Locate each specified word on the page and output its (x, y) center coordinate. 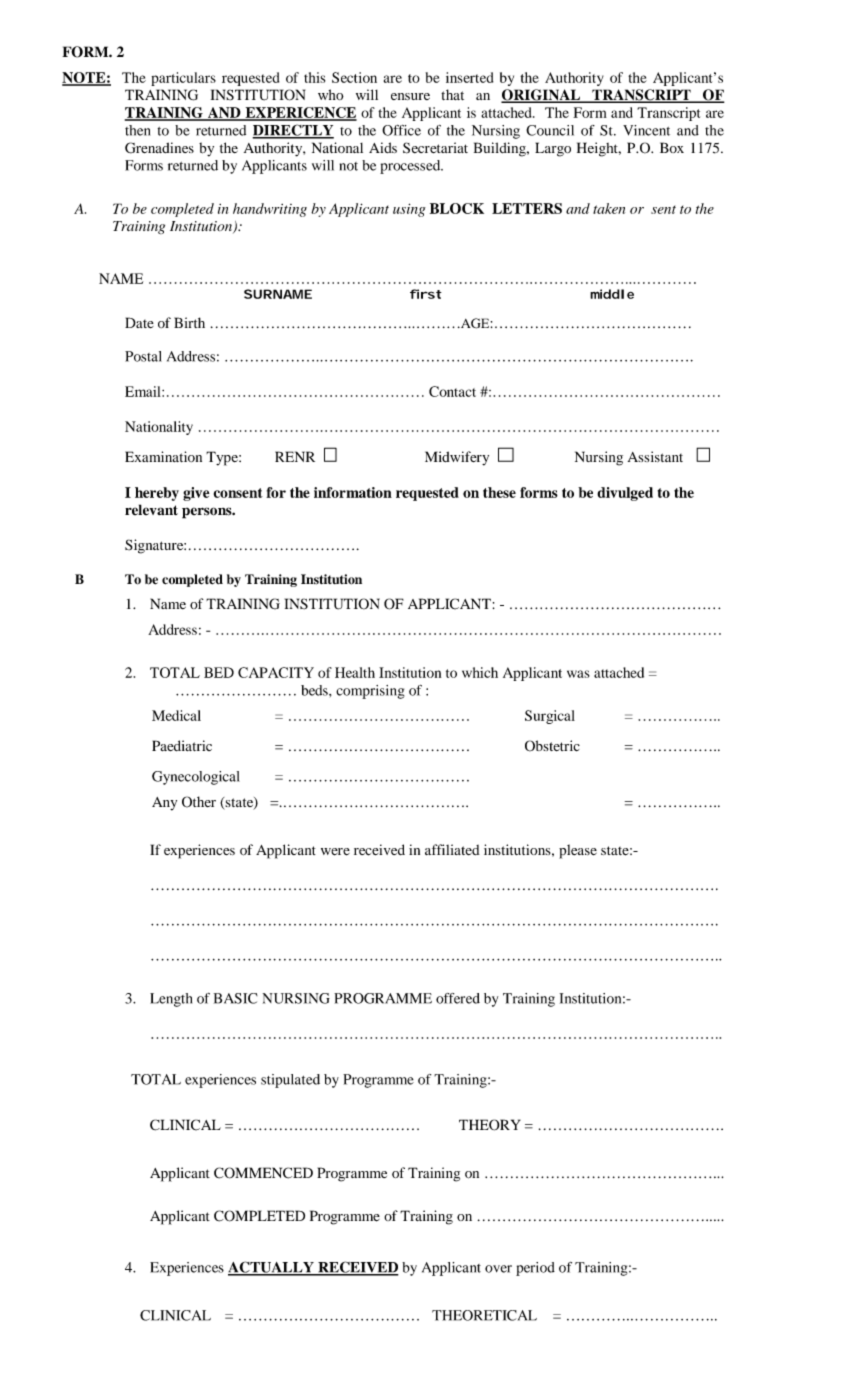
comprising (370, 692)
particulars (183, 79)
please (578, 851)
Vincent (646, 130)
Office (401, 130)
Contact (452, 391)
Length (171, 1000)
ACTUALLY (272, 1268)
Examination (163, 456)
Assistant (655, 456)
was (578, 674)
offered (458, 998)
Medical (176, 715)
